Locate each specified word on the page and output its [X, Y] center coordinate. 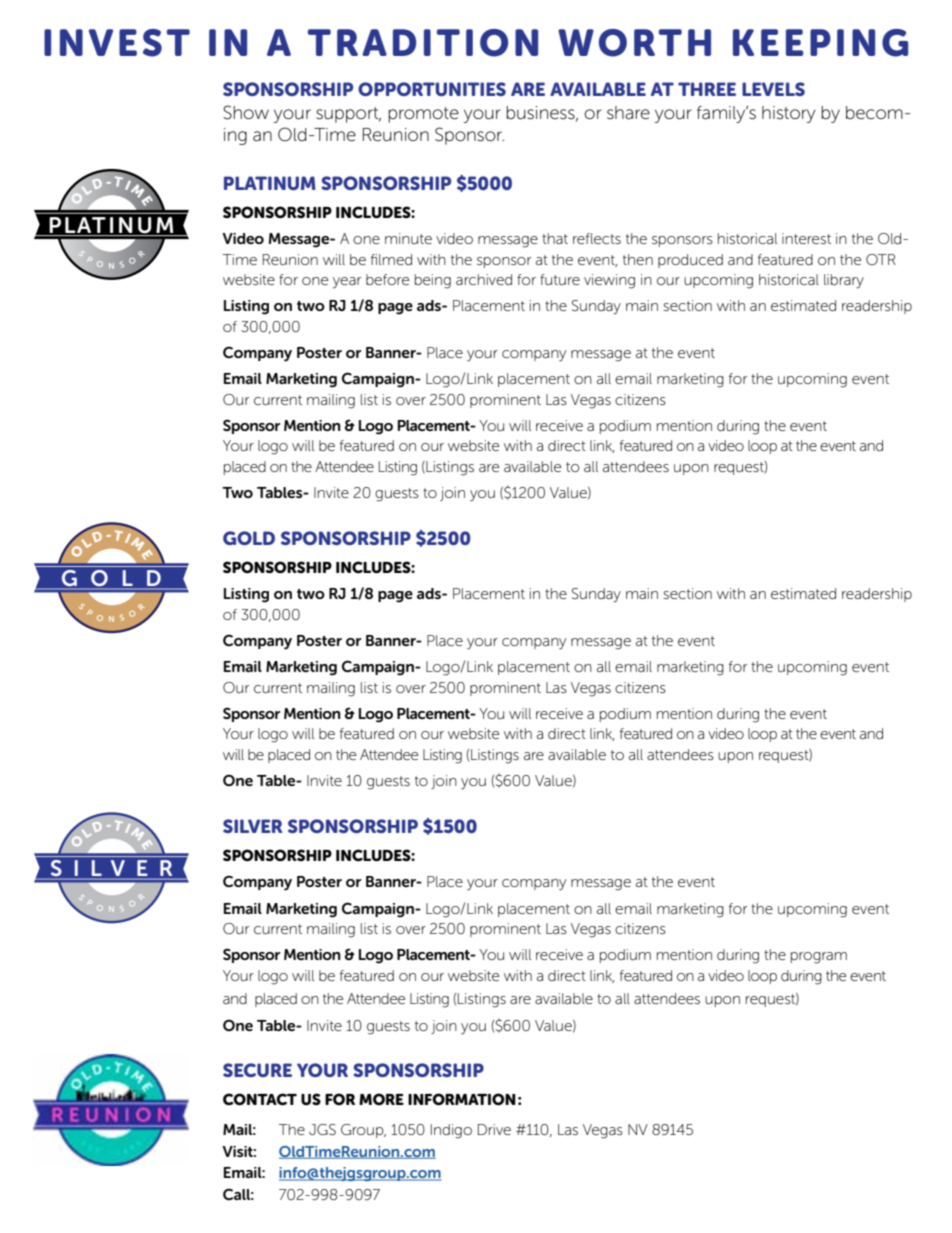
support [348, 115]
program [819, 958]
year [347, 282]
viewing [609, 281]
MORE [381, 1099]
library [844, 281]
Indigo [451, 1131]
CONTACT [260, 1099]
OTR [881, 259]
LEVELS [773, 89]
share [628, 113]
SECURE [257, 1070]
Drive [494, 1129]
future [560, 279]
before [387, 279]
